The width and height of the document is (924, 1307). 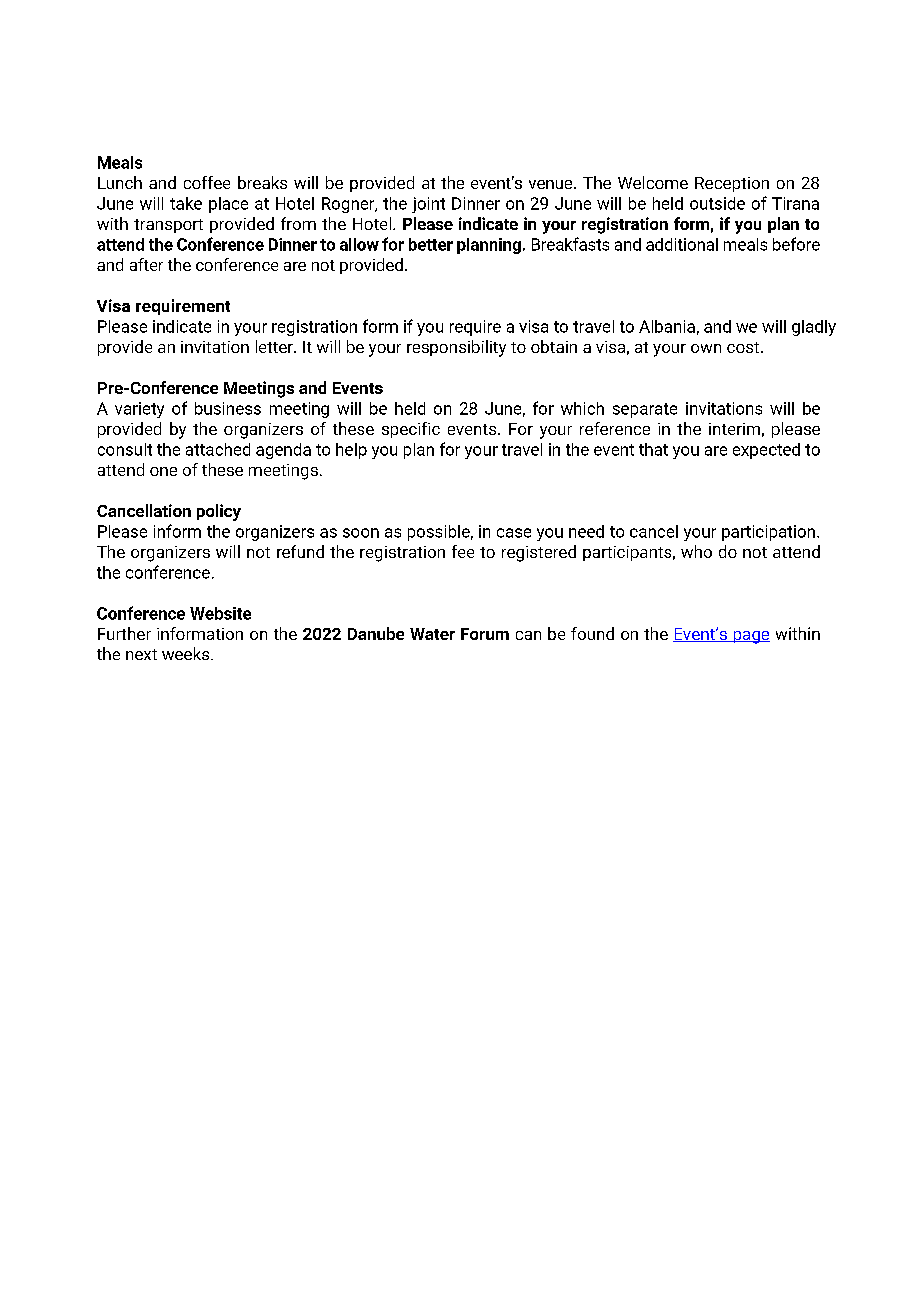 What do you see at coordinates (219, 512) in the document?
I see `policy` at bounding box center [219, 512].
